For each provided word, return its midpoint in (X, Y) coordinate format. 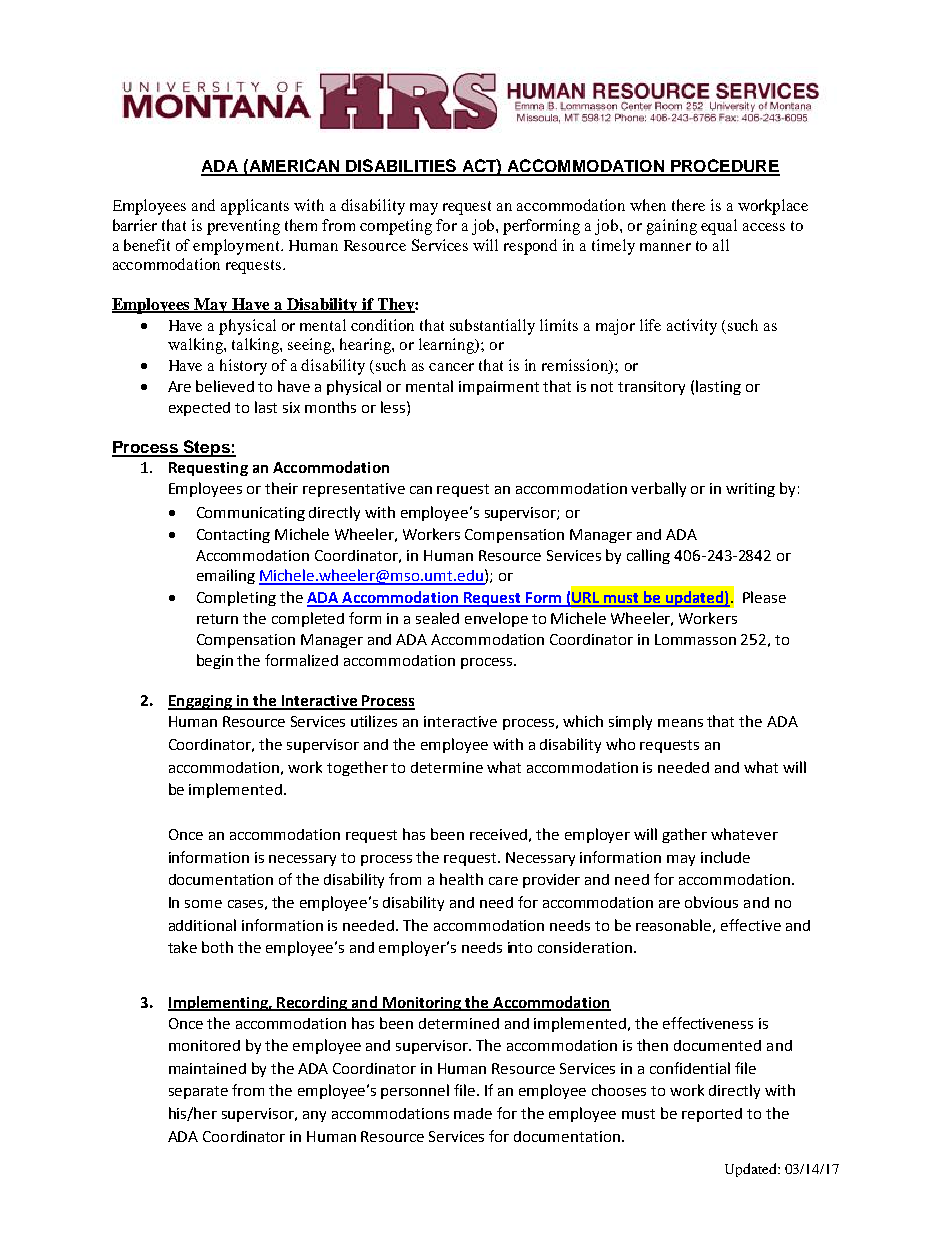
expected (199, 409)
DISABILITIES (401, 167)
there (688, 205)
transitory (651, 388)
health (461, 879)
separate (198, 1092)
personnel (415, 1091)
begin (215, 661)
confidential (690, 1068)
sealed (437, 618)
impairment (499, 388)
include (725, 857)
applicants (255, 207)
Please (764, 597)
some (203, 904)
